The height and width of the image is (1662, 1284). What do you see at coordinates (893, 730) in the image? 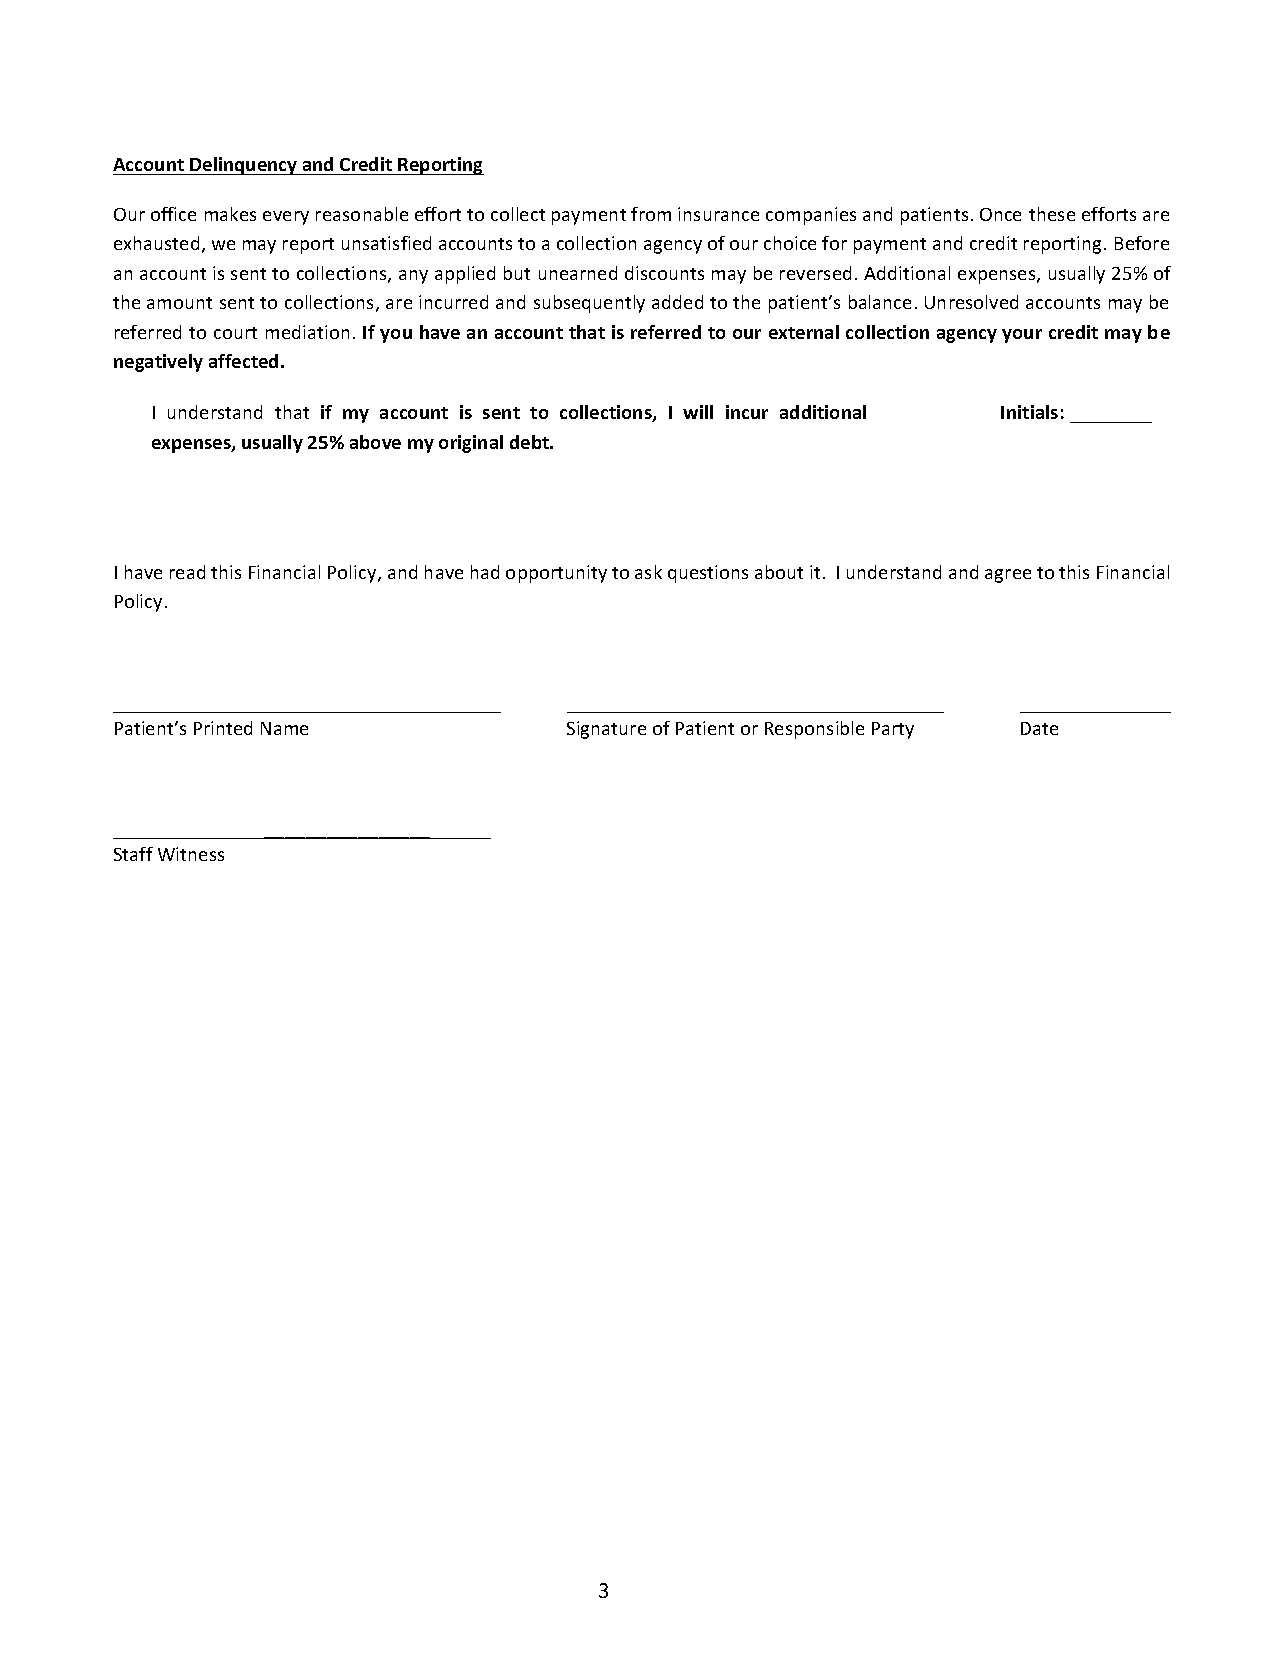
I see `Party` at bounding box center [893, 730].
